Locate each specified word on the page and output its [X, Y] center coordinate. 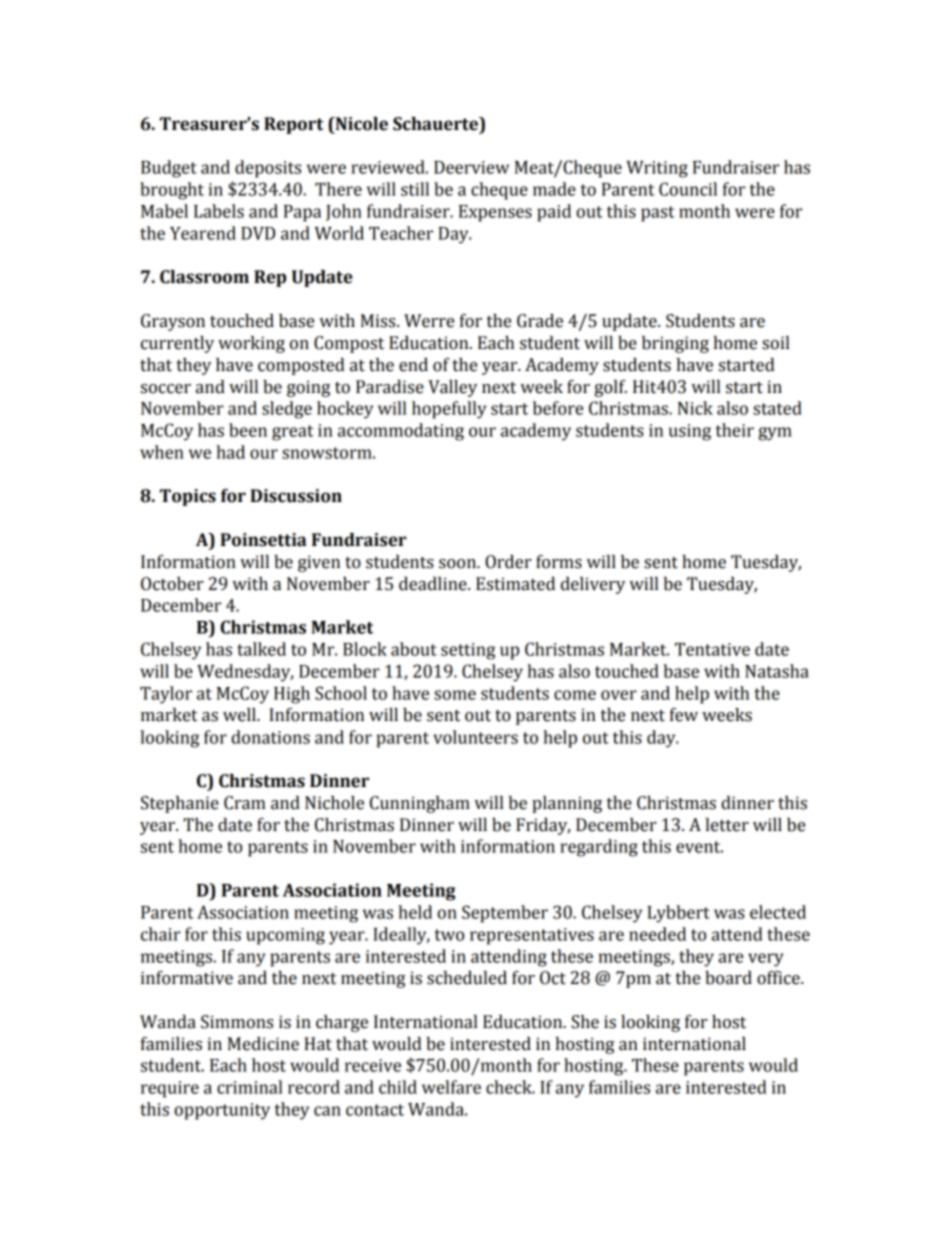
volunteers [475, 737]
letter [727, 825]
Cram [245, 803]
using [690, 432]
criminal [249, 1087]
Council [688, 189]
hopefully [449, 410]
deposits [268, 169]
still [415, 189]
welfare [451, 1087]
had [230, 452]
